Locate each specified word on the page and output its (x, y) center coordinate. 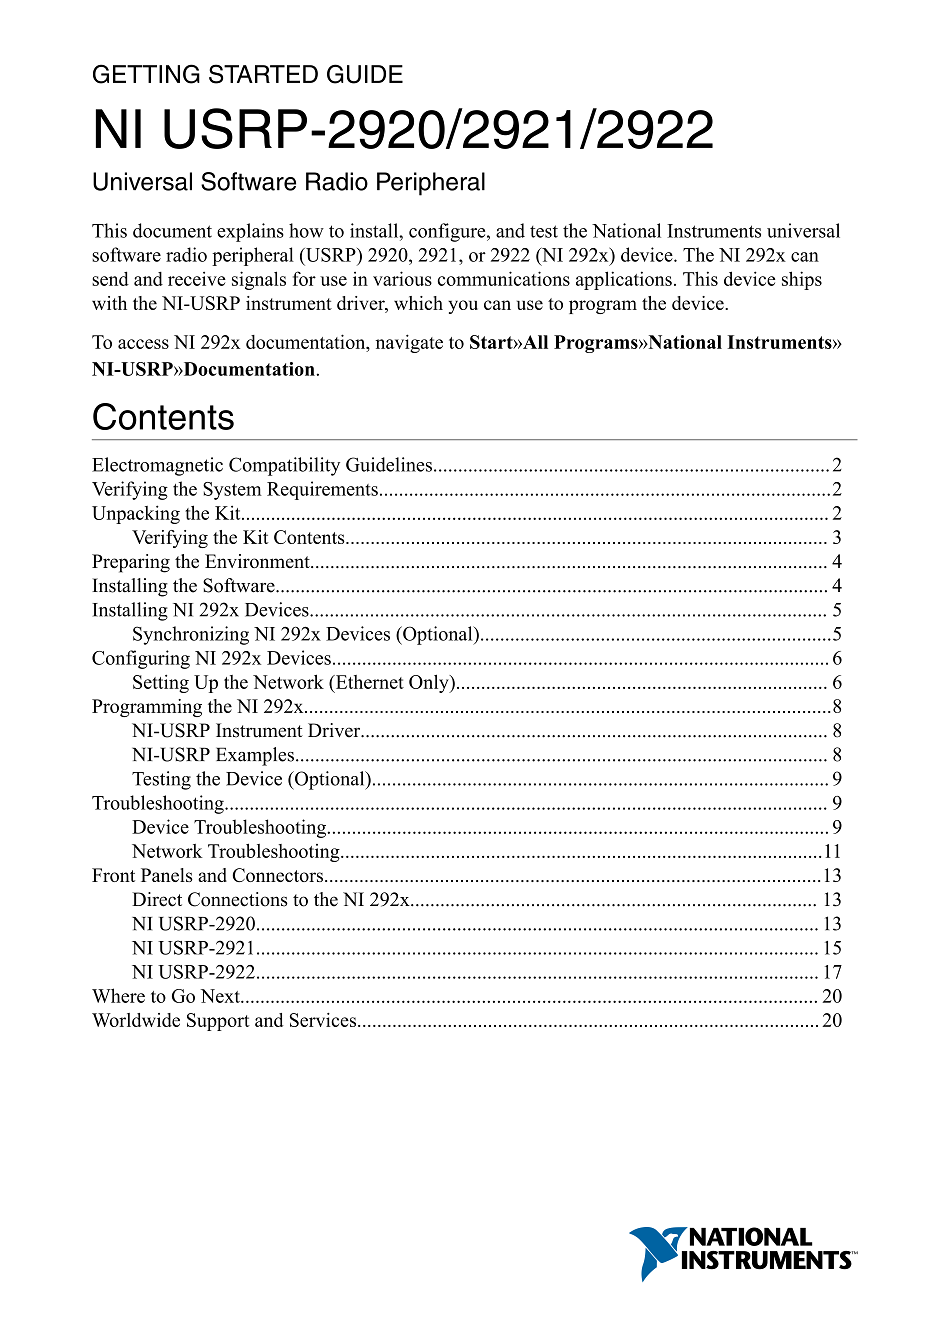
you (463, 307)
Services (324, 1020)
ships (802, 280)
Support (218, 1022)
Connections (238, 899)
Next (221, 996)
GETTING (146, 74)
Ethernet (368, 682)
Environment (258, 561)
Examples (255, 756)
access (143, 344)
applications (624, 280)
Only (430, 683)
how (306, 230)
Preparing (131, 563)
